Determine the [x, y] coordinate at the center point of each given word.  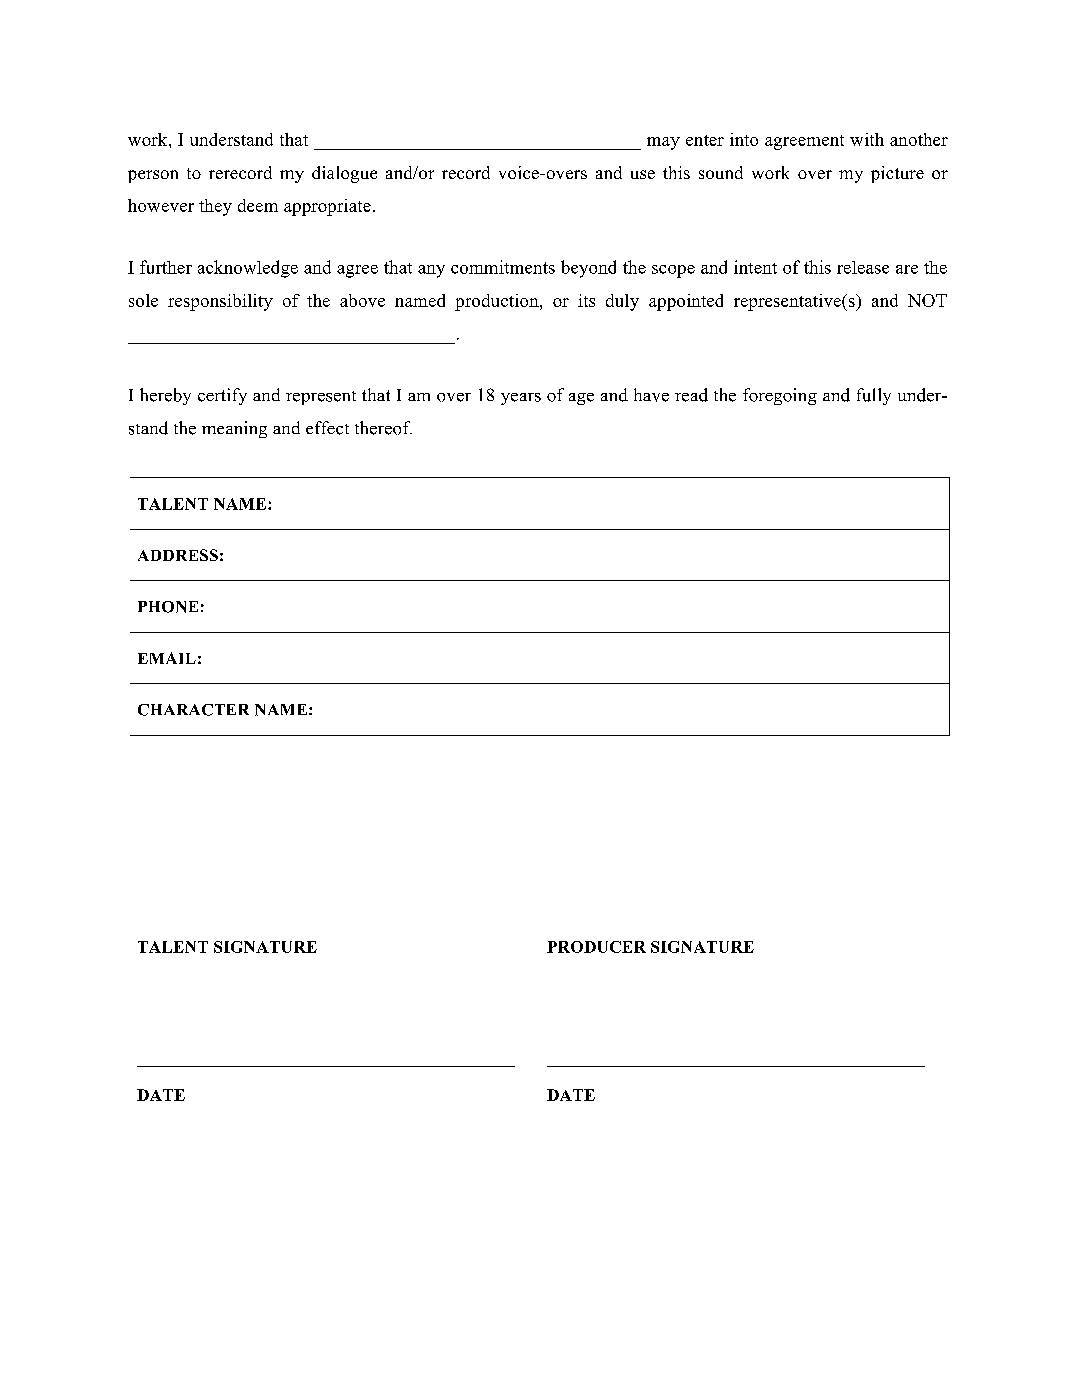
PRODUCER [596, 947]
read [691, 395]
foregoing [780, 396]
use [643, 174]
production [498, 302]
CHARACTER [193, 710]
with [867, 139]
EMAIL [167, 658]
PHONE [168, 607]
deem [258, 205]
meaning [234, 429]
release [863, 267]
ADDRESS [178, 555]
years [521, 399]
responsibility [220, 302]
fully [874, 396]
